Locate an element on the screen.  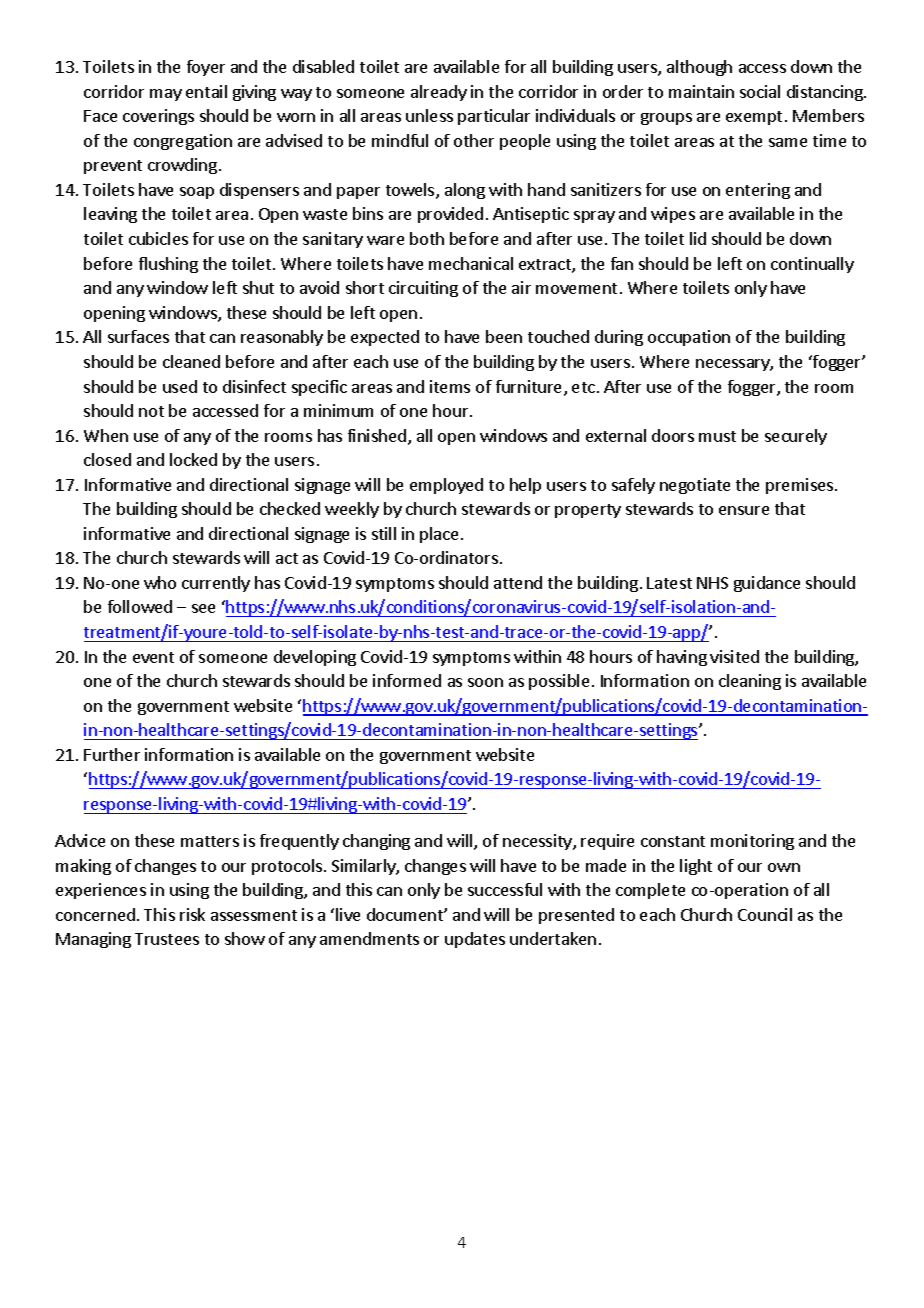
already is located at coordinates (439, 93).
